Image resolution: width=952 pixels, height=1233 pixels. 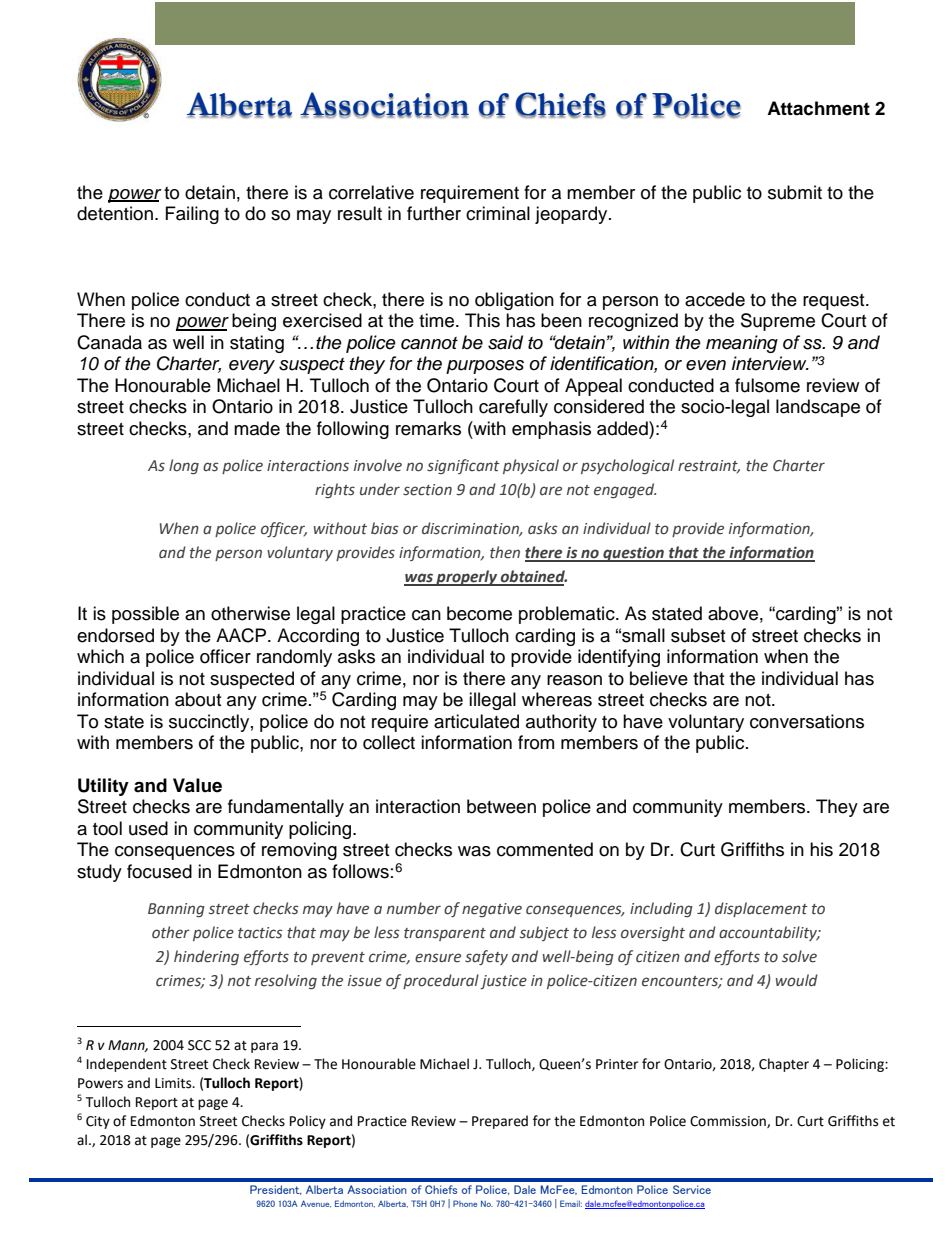 I want to click on submit, so click(x=795, y=192).
